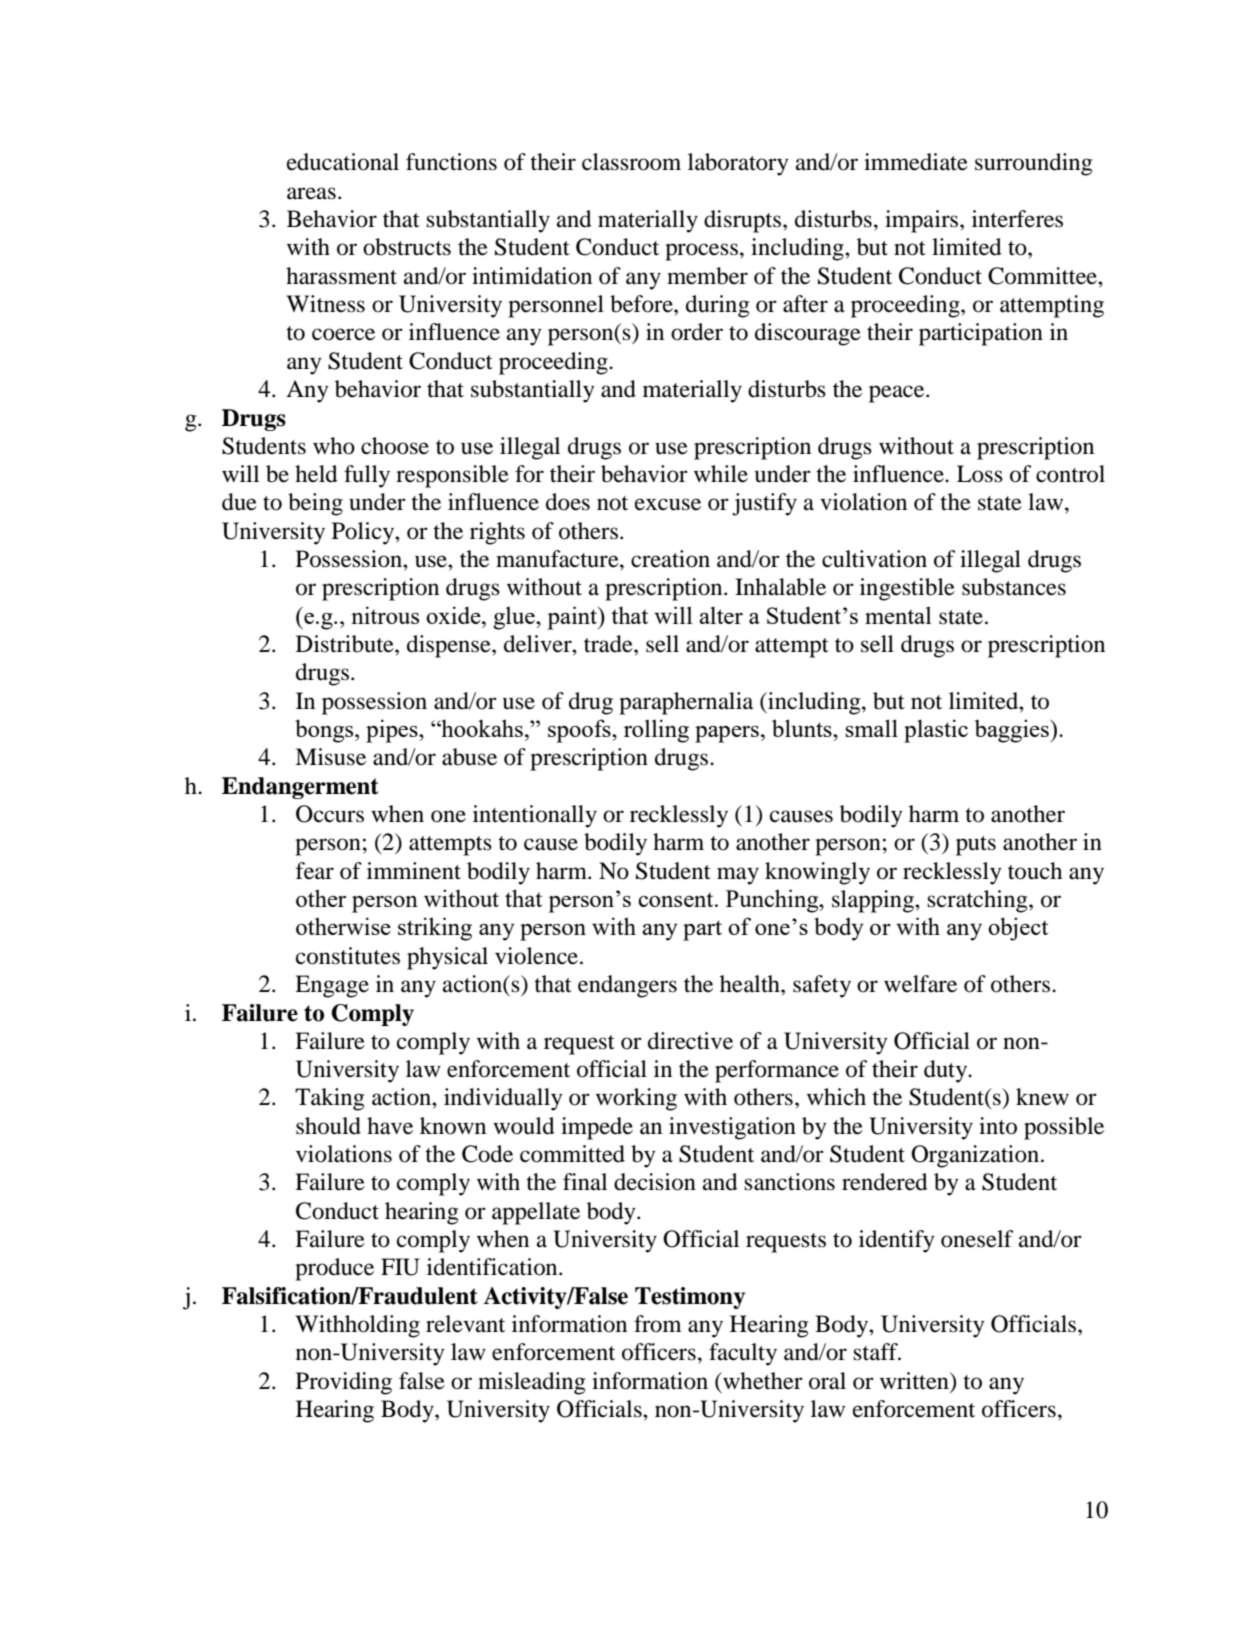 The image size is (1256, 1626). I want to click on scratching, so click(978, 901).
